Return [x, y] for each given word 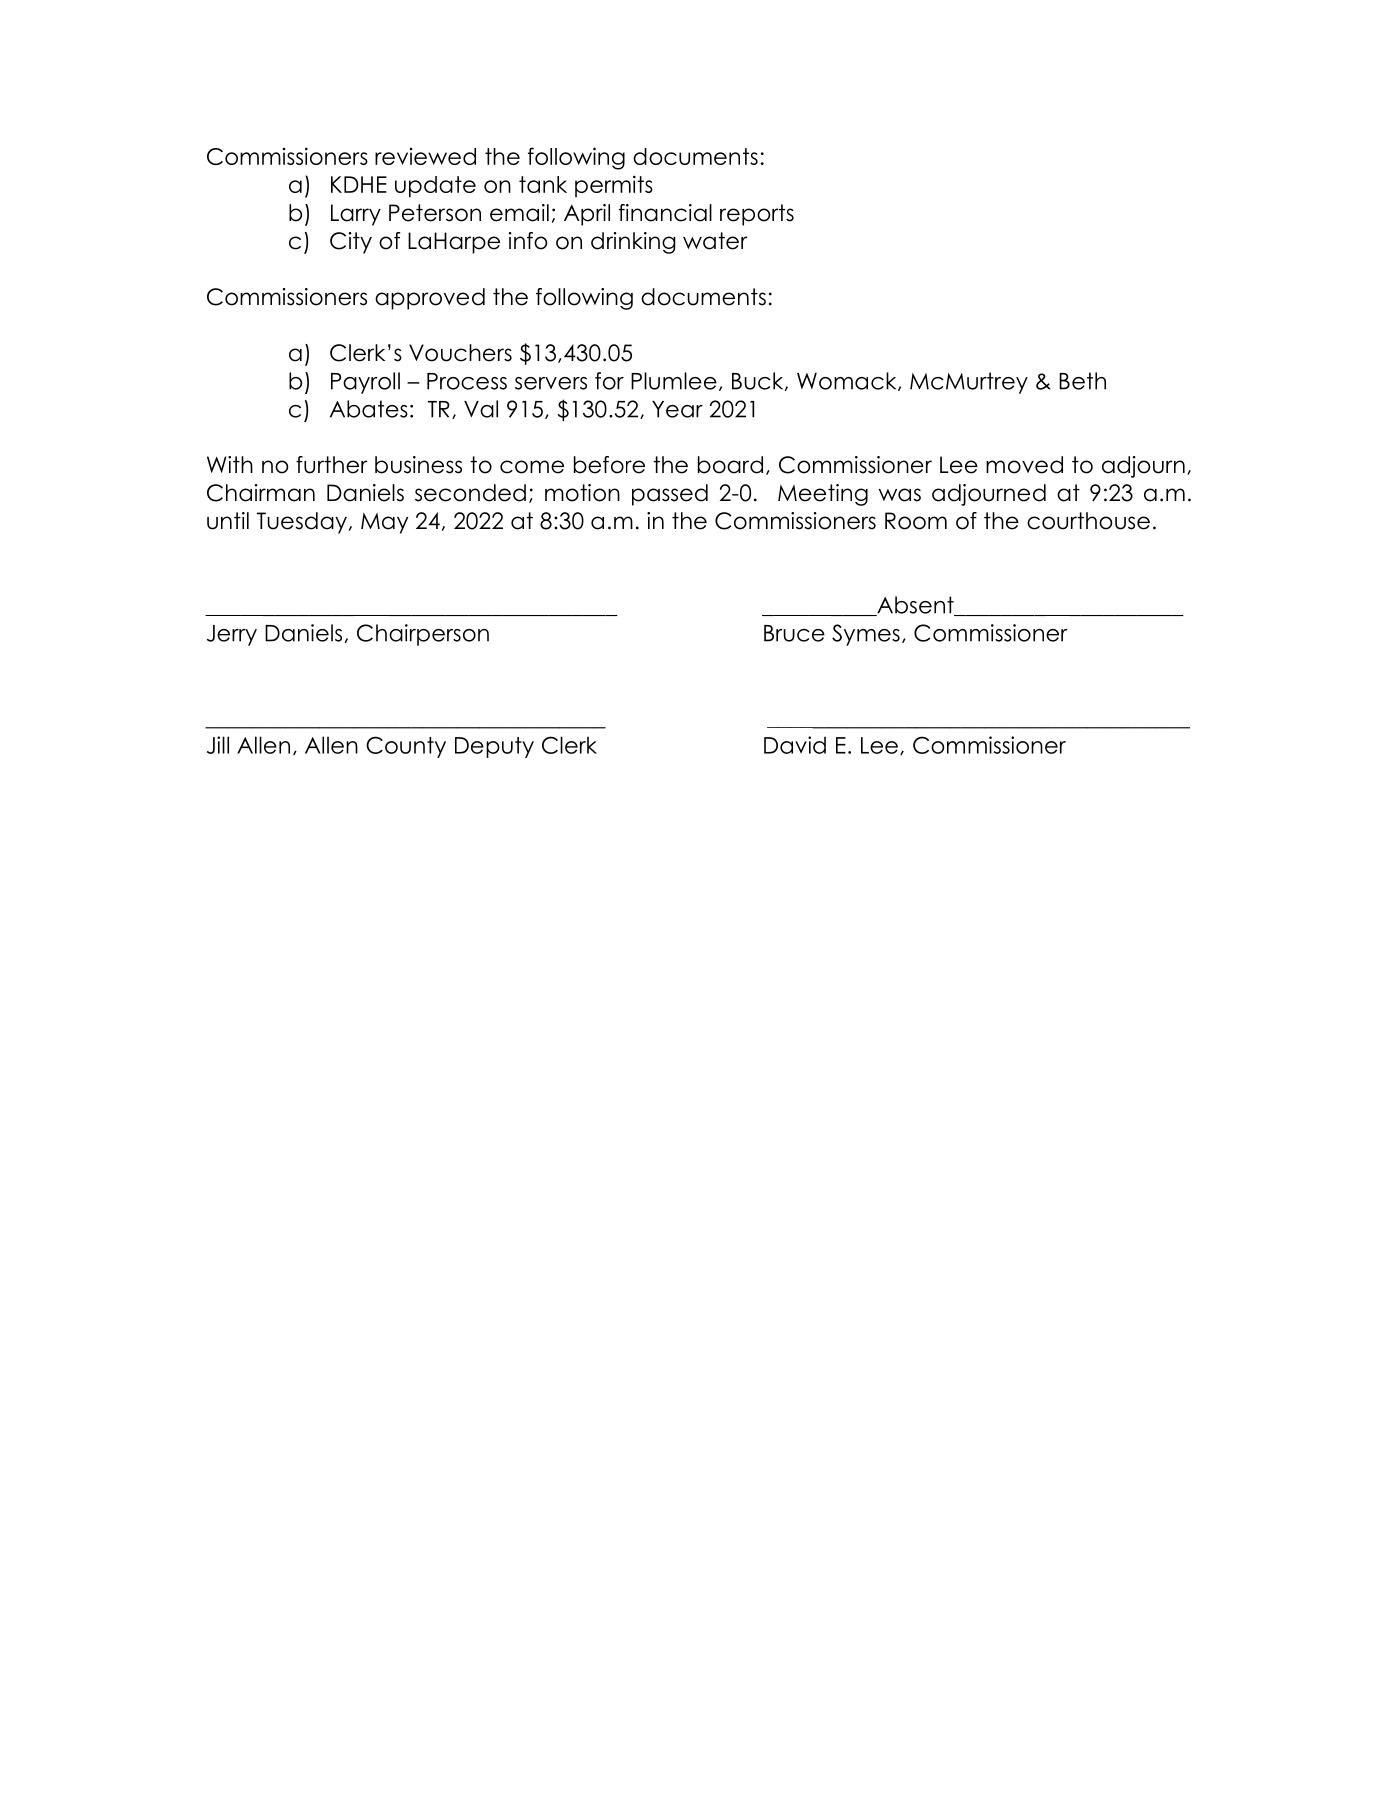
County [406, 747]
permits [614, 186]
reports [757, 215]
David [795, 745]
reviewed [425, 156]
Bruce [794, 633]
